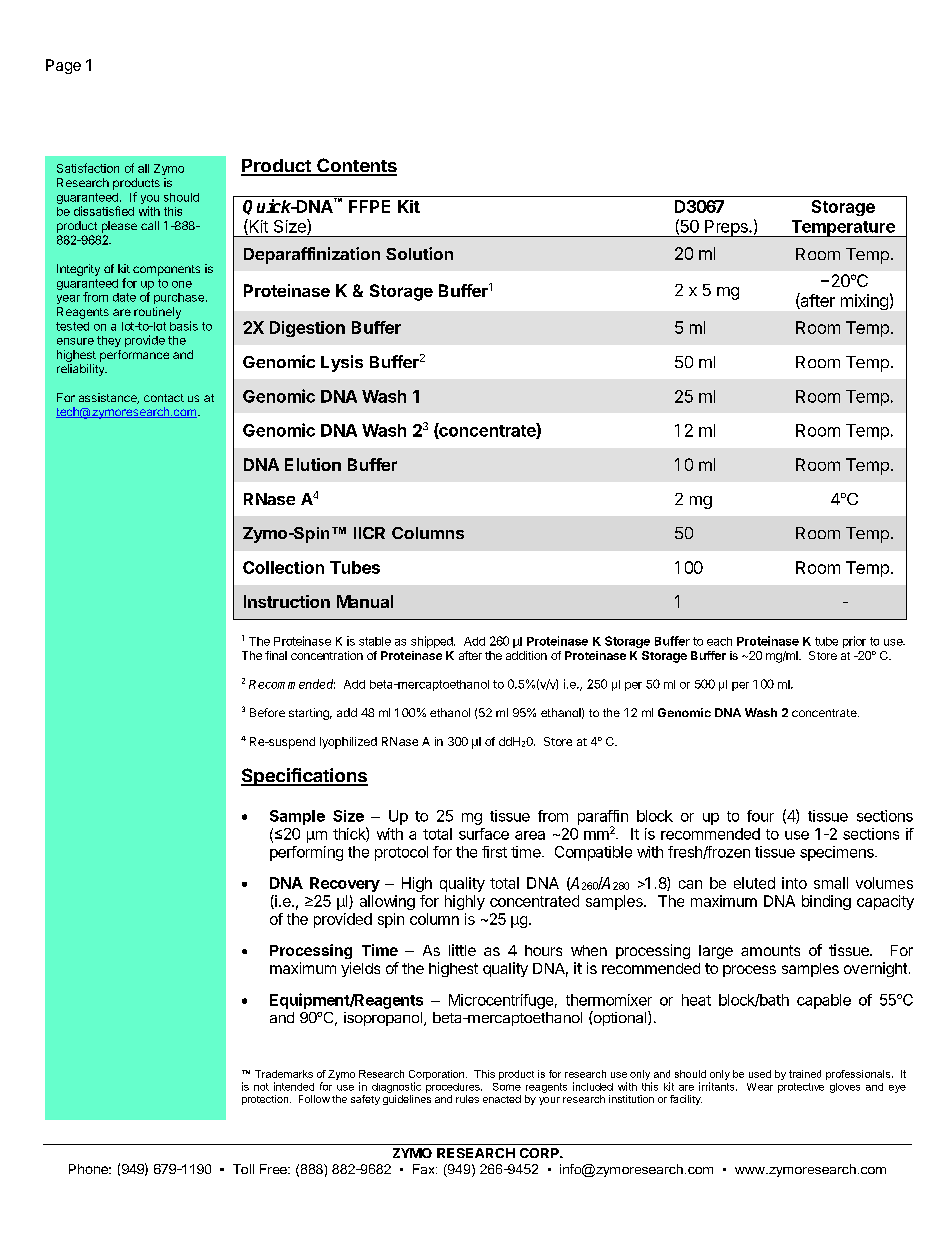 This document has width=952, height=1233. What do you see at coordinates (342, 363) in the document?
I see `Lysis` at bounding box center [342, 363].
